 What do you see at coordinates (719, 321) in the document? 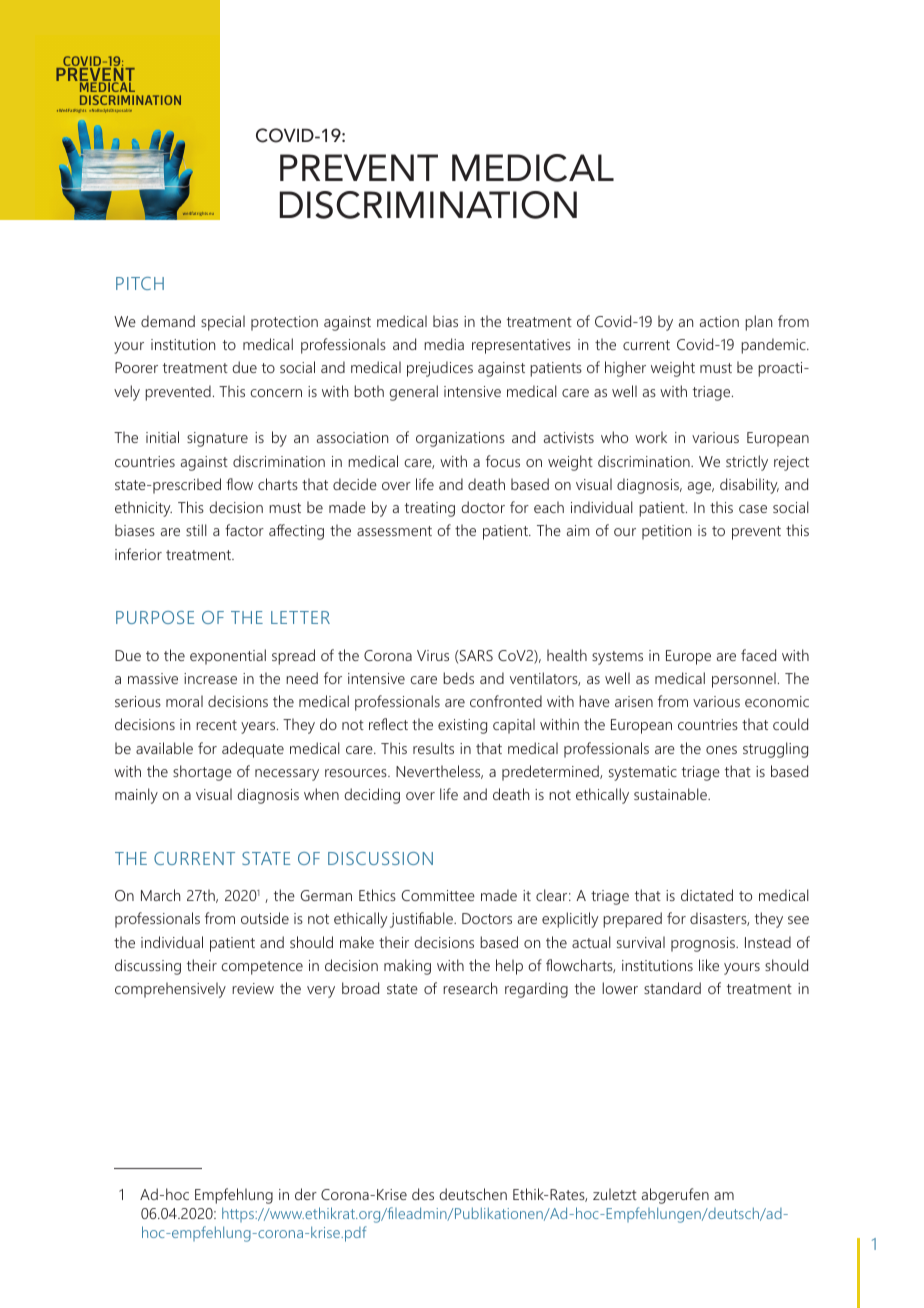
I see `action` at bounding box center [719, 321].
